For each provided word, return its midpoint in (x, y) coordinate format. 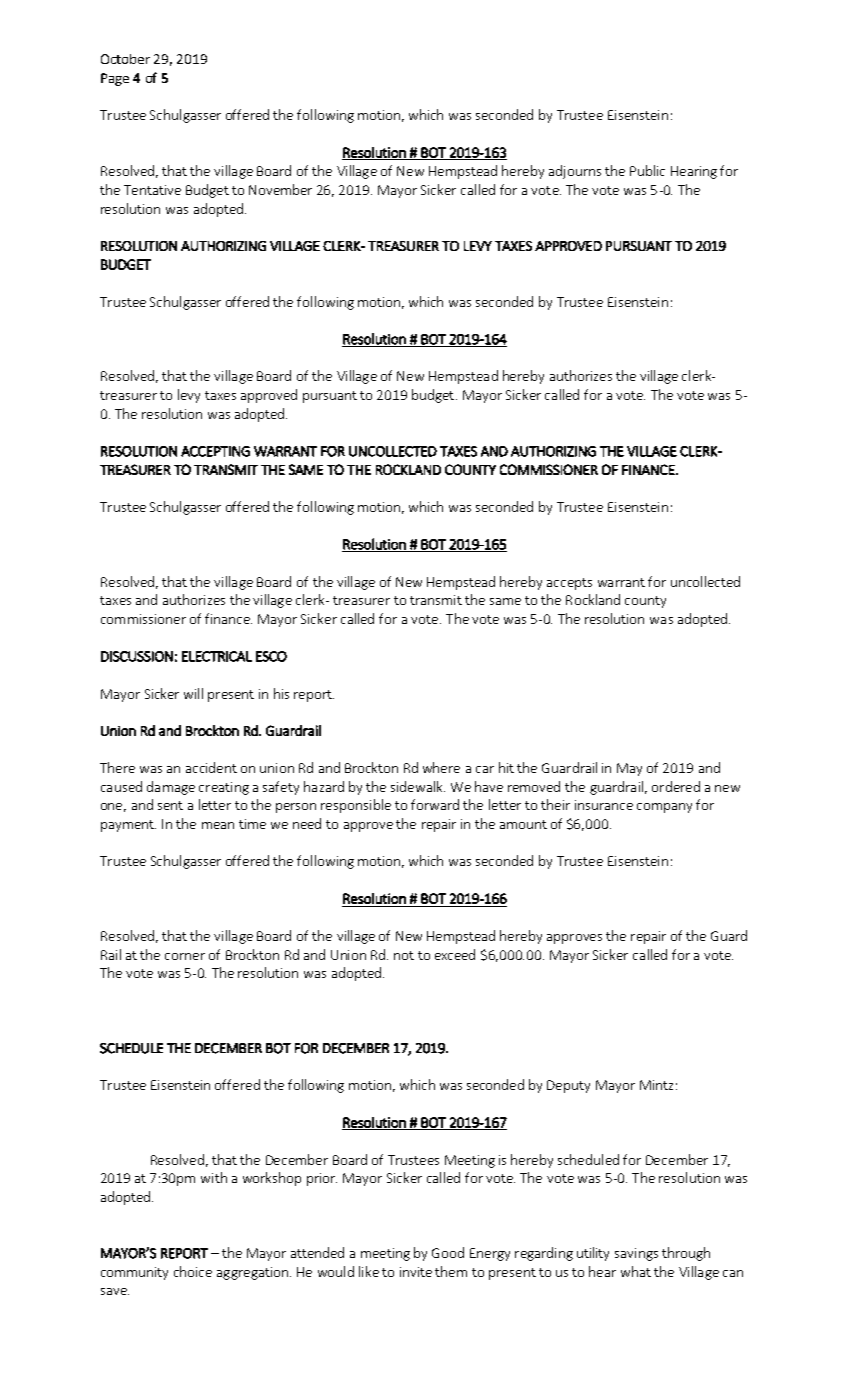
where (441, 767)
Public (647, 170)
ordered (676, 786)
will (193, 693)
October (125, 59)
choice (193, 1271)
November (280, 189)
